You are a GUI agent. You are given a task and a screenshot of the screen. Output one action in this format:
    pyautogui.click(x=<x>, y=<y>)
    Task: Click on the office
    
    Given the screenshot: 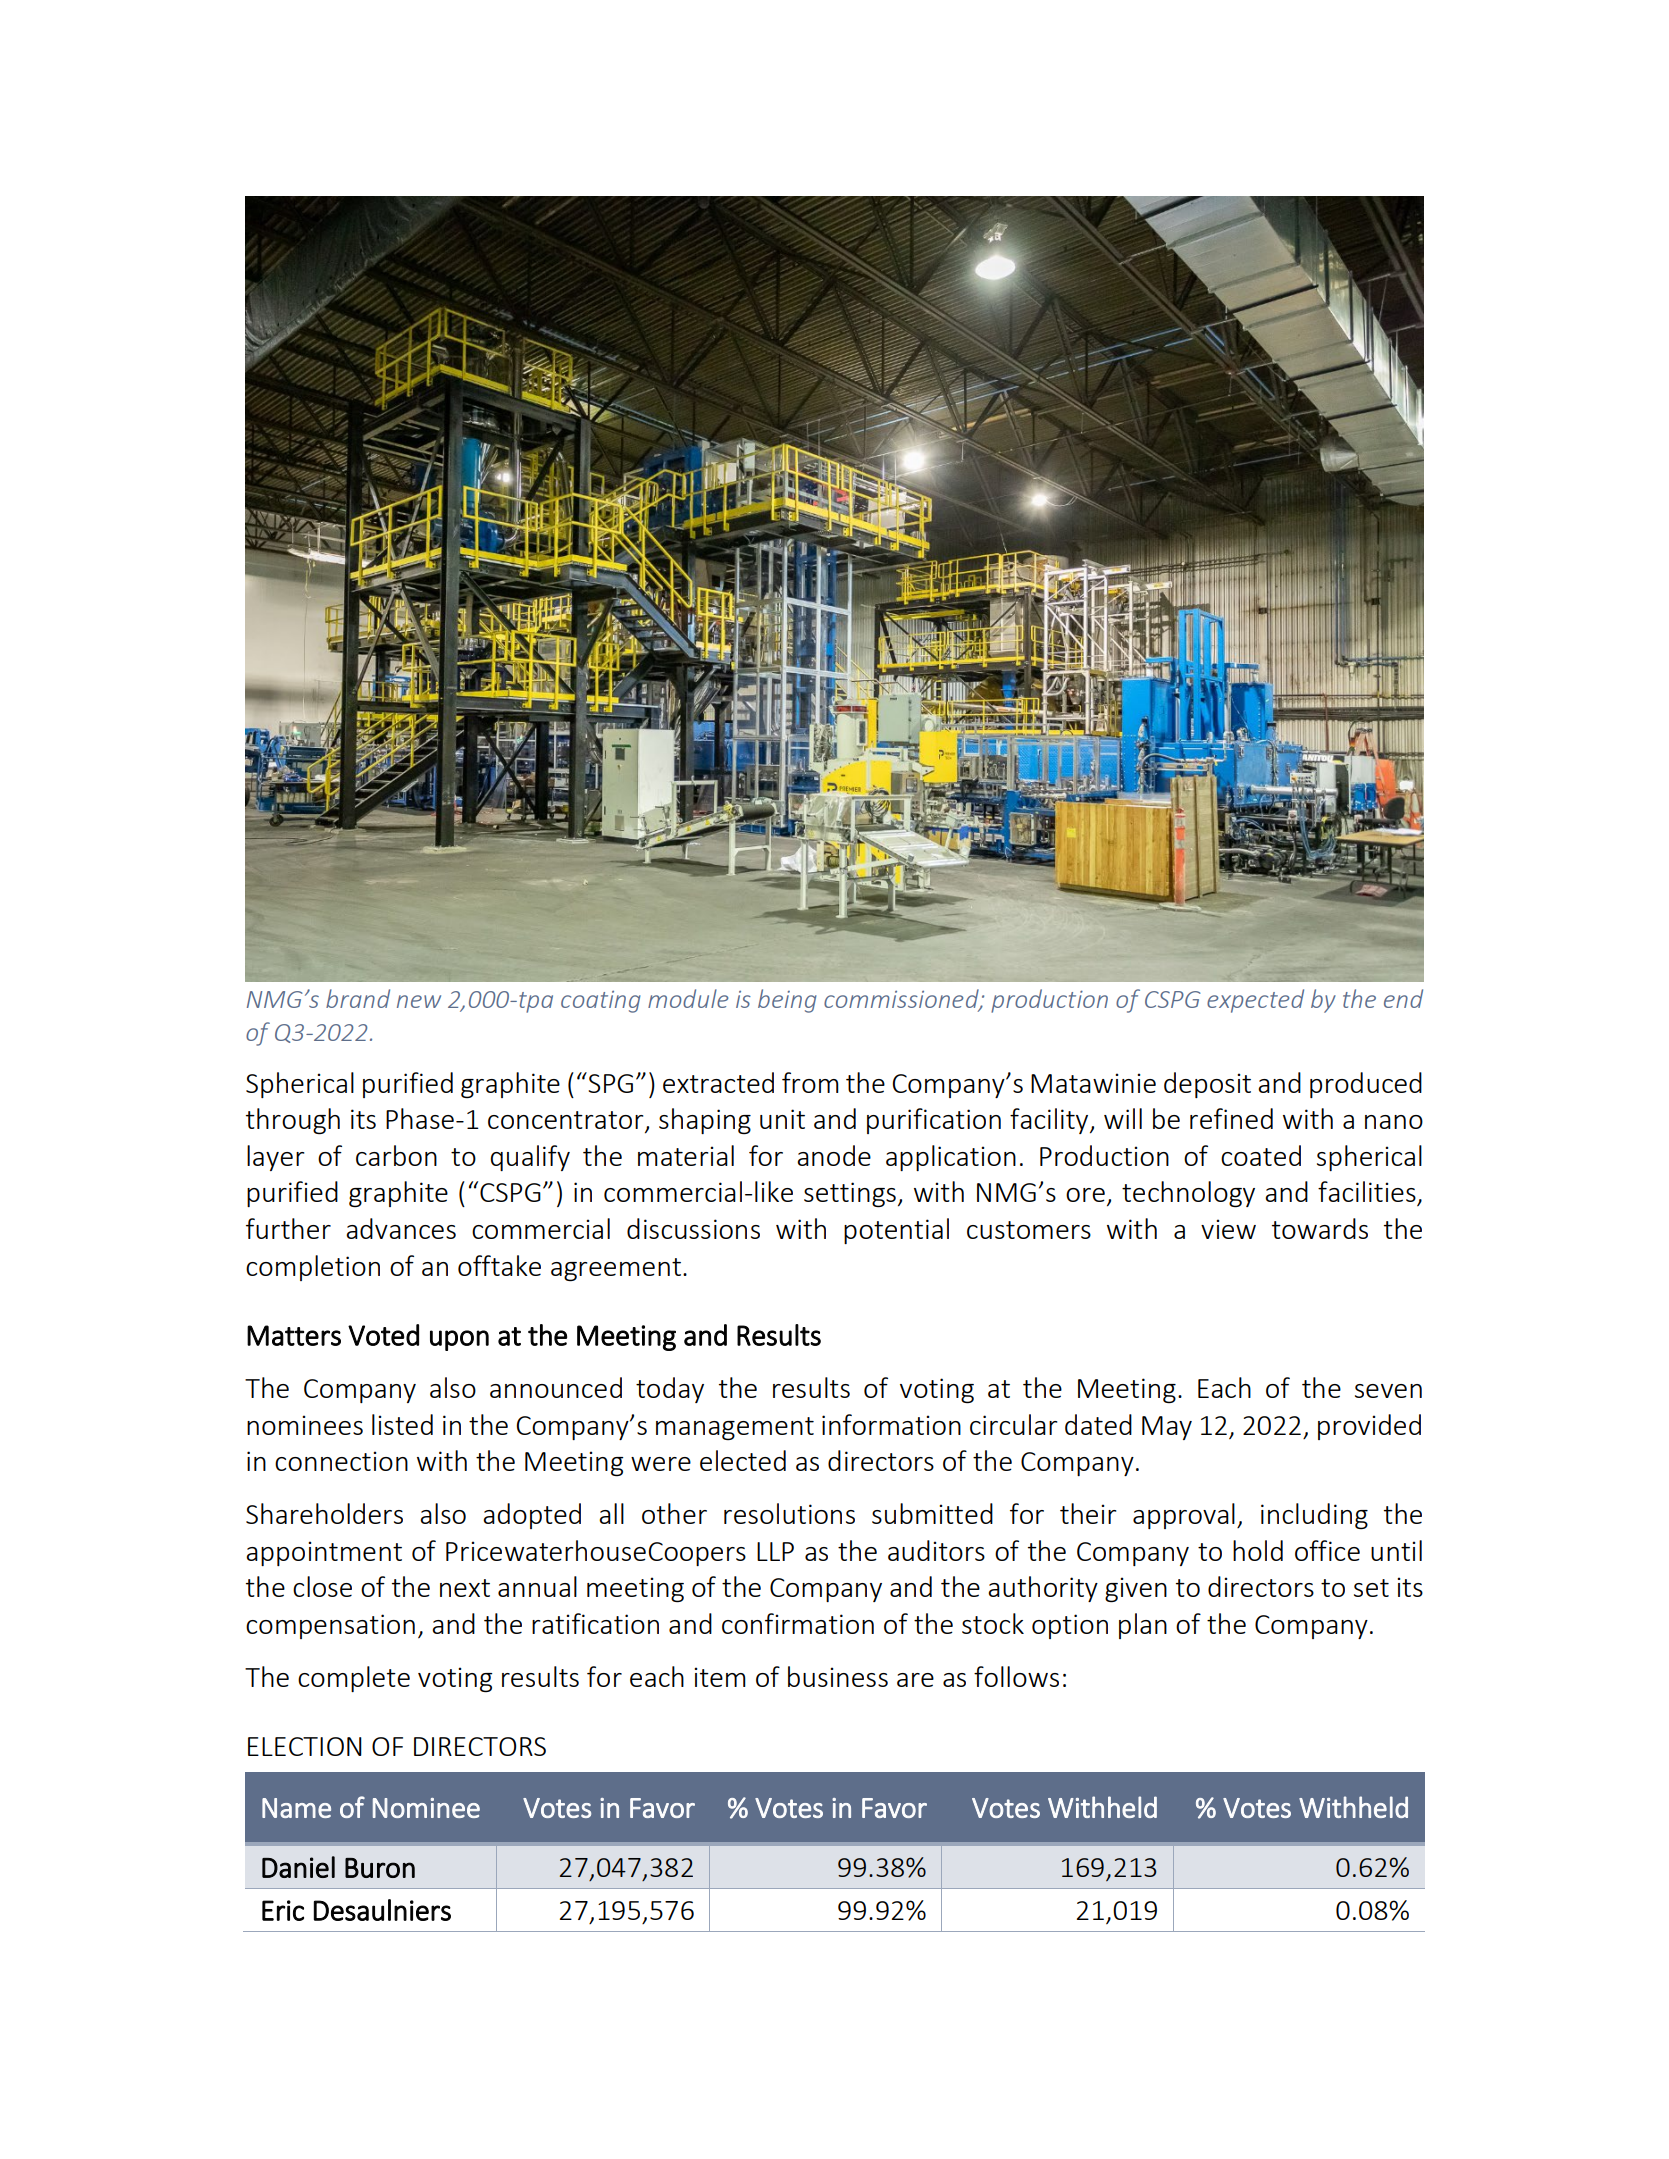 What is the action you would take?
    pyautogui.click(x=1327, y=1550)
